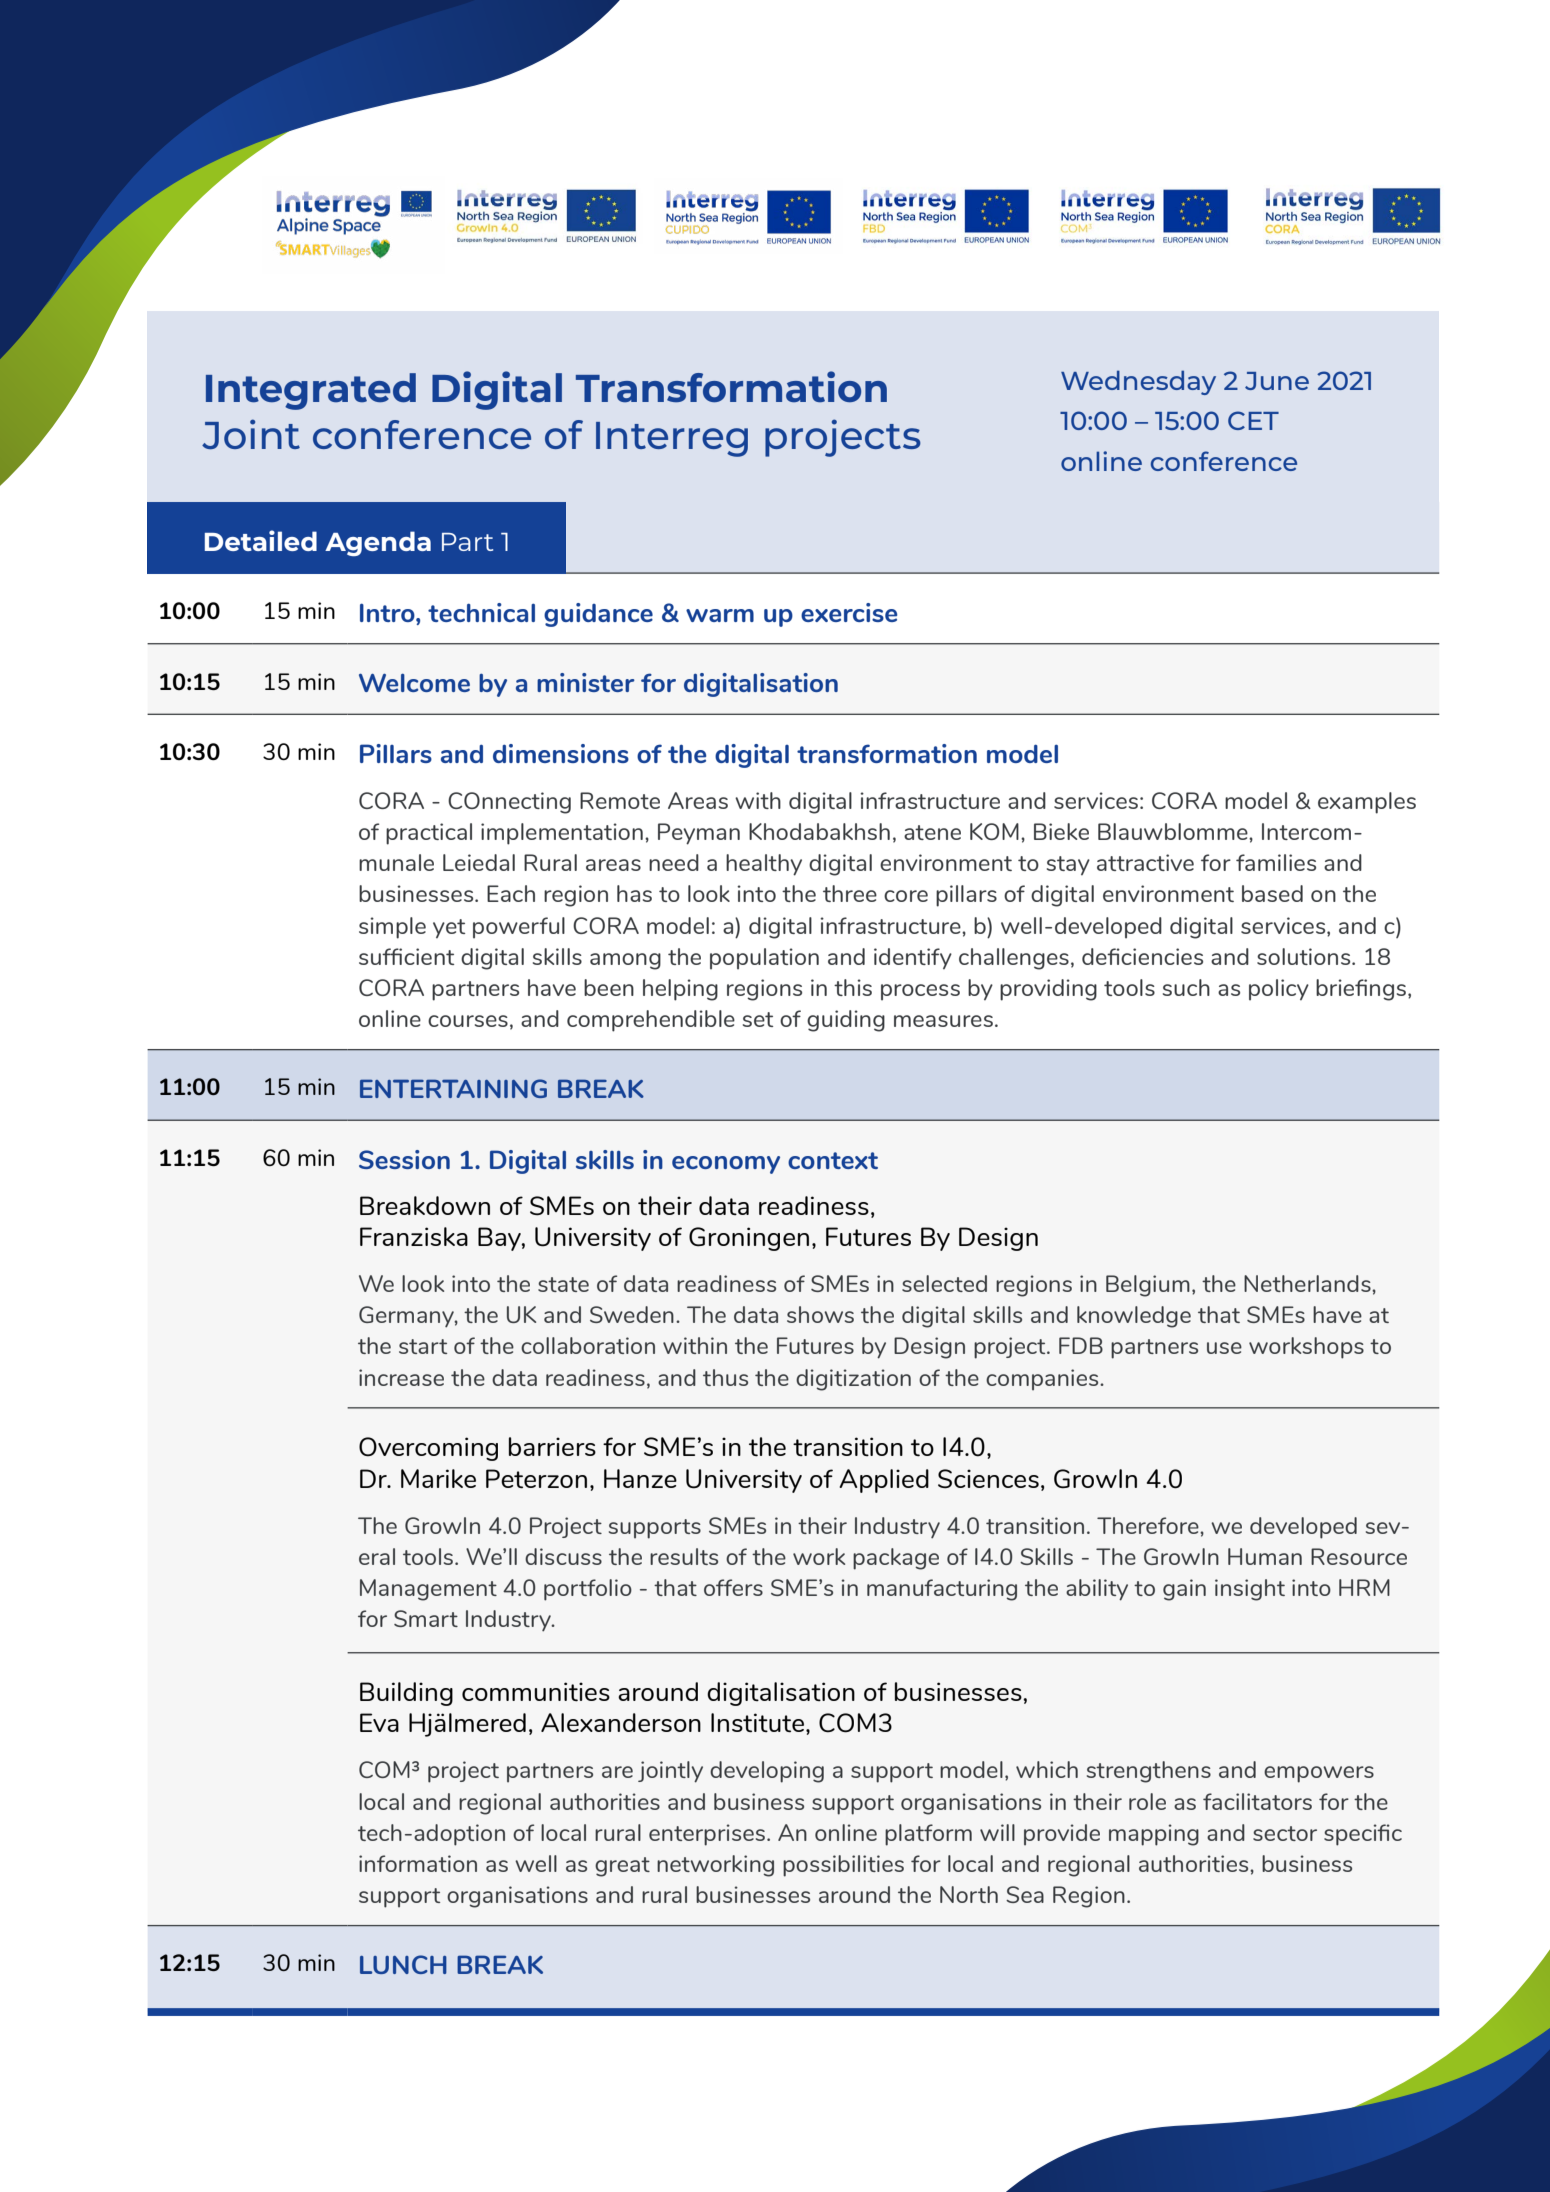 The width and height of the screenshot is (1550, 2192). Describe the element at coordinates (1285, 1833) in the screenshot. I see `sector` at that location.
